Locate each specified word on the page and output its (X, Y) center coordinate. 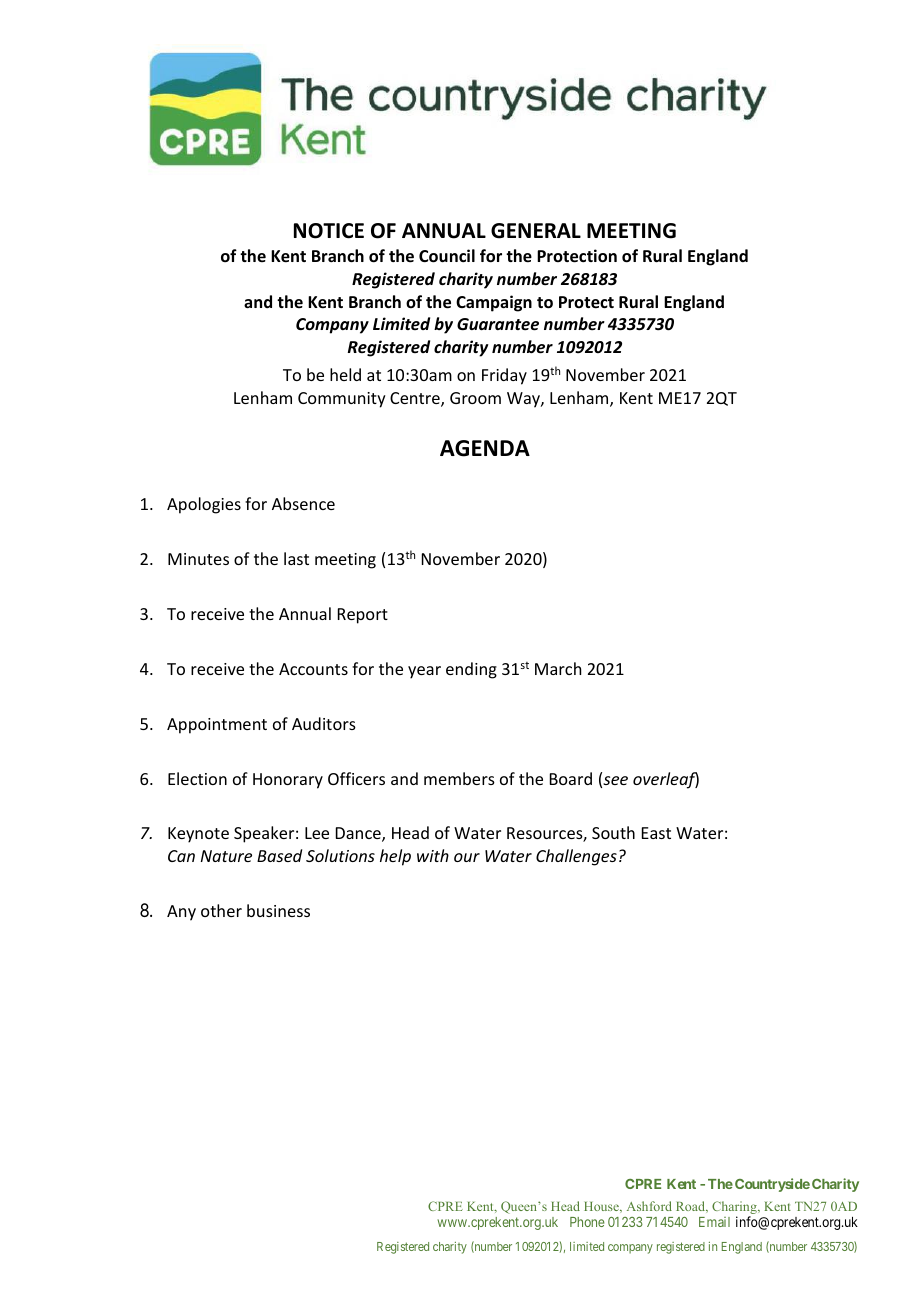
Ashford (649, 1206)
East (656, 833)
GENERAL (536, 231)
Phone (587, 1222)
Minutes (198, 559)
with (433, 855)
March (558, 668)
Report (363, 616)
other (221, 910)
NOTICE (329, 231)
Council (447, 256)
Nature (226, 856)
